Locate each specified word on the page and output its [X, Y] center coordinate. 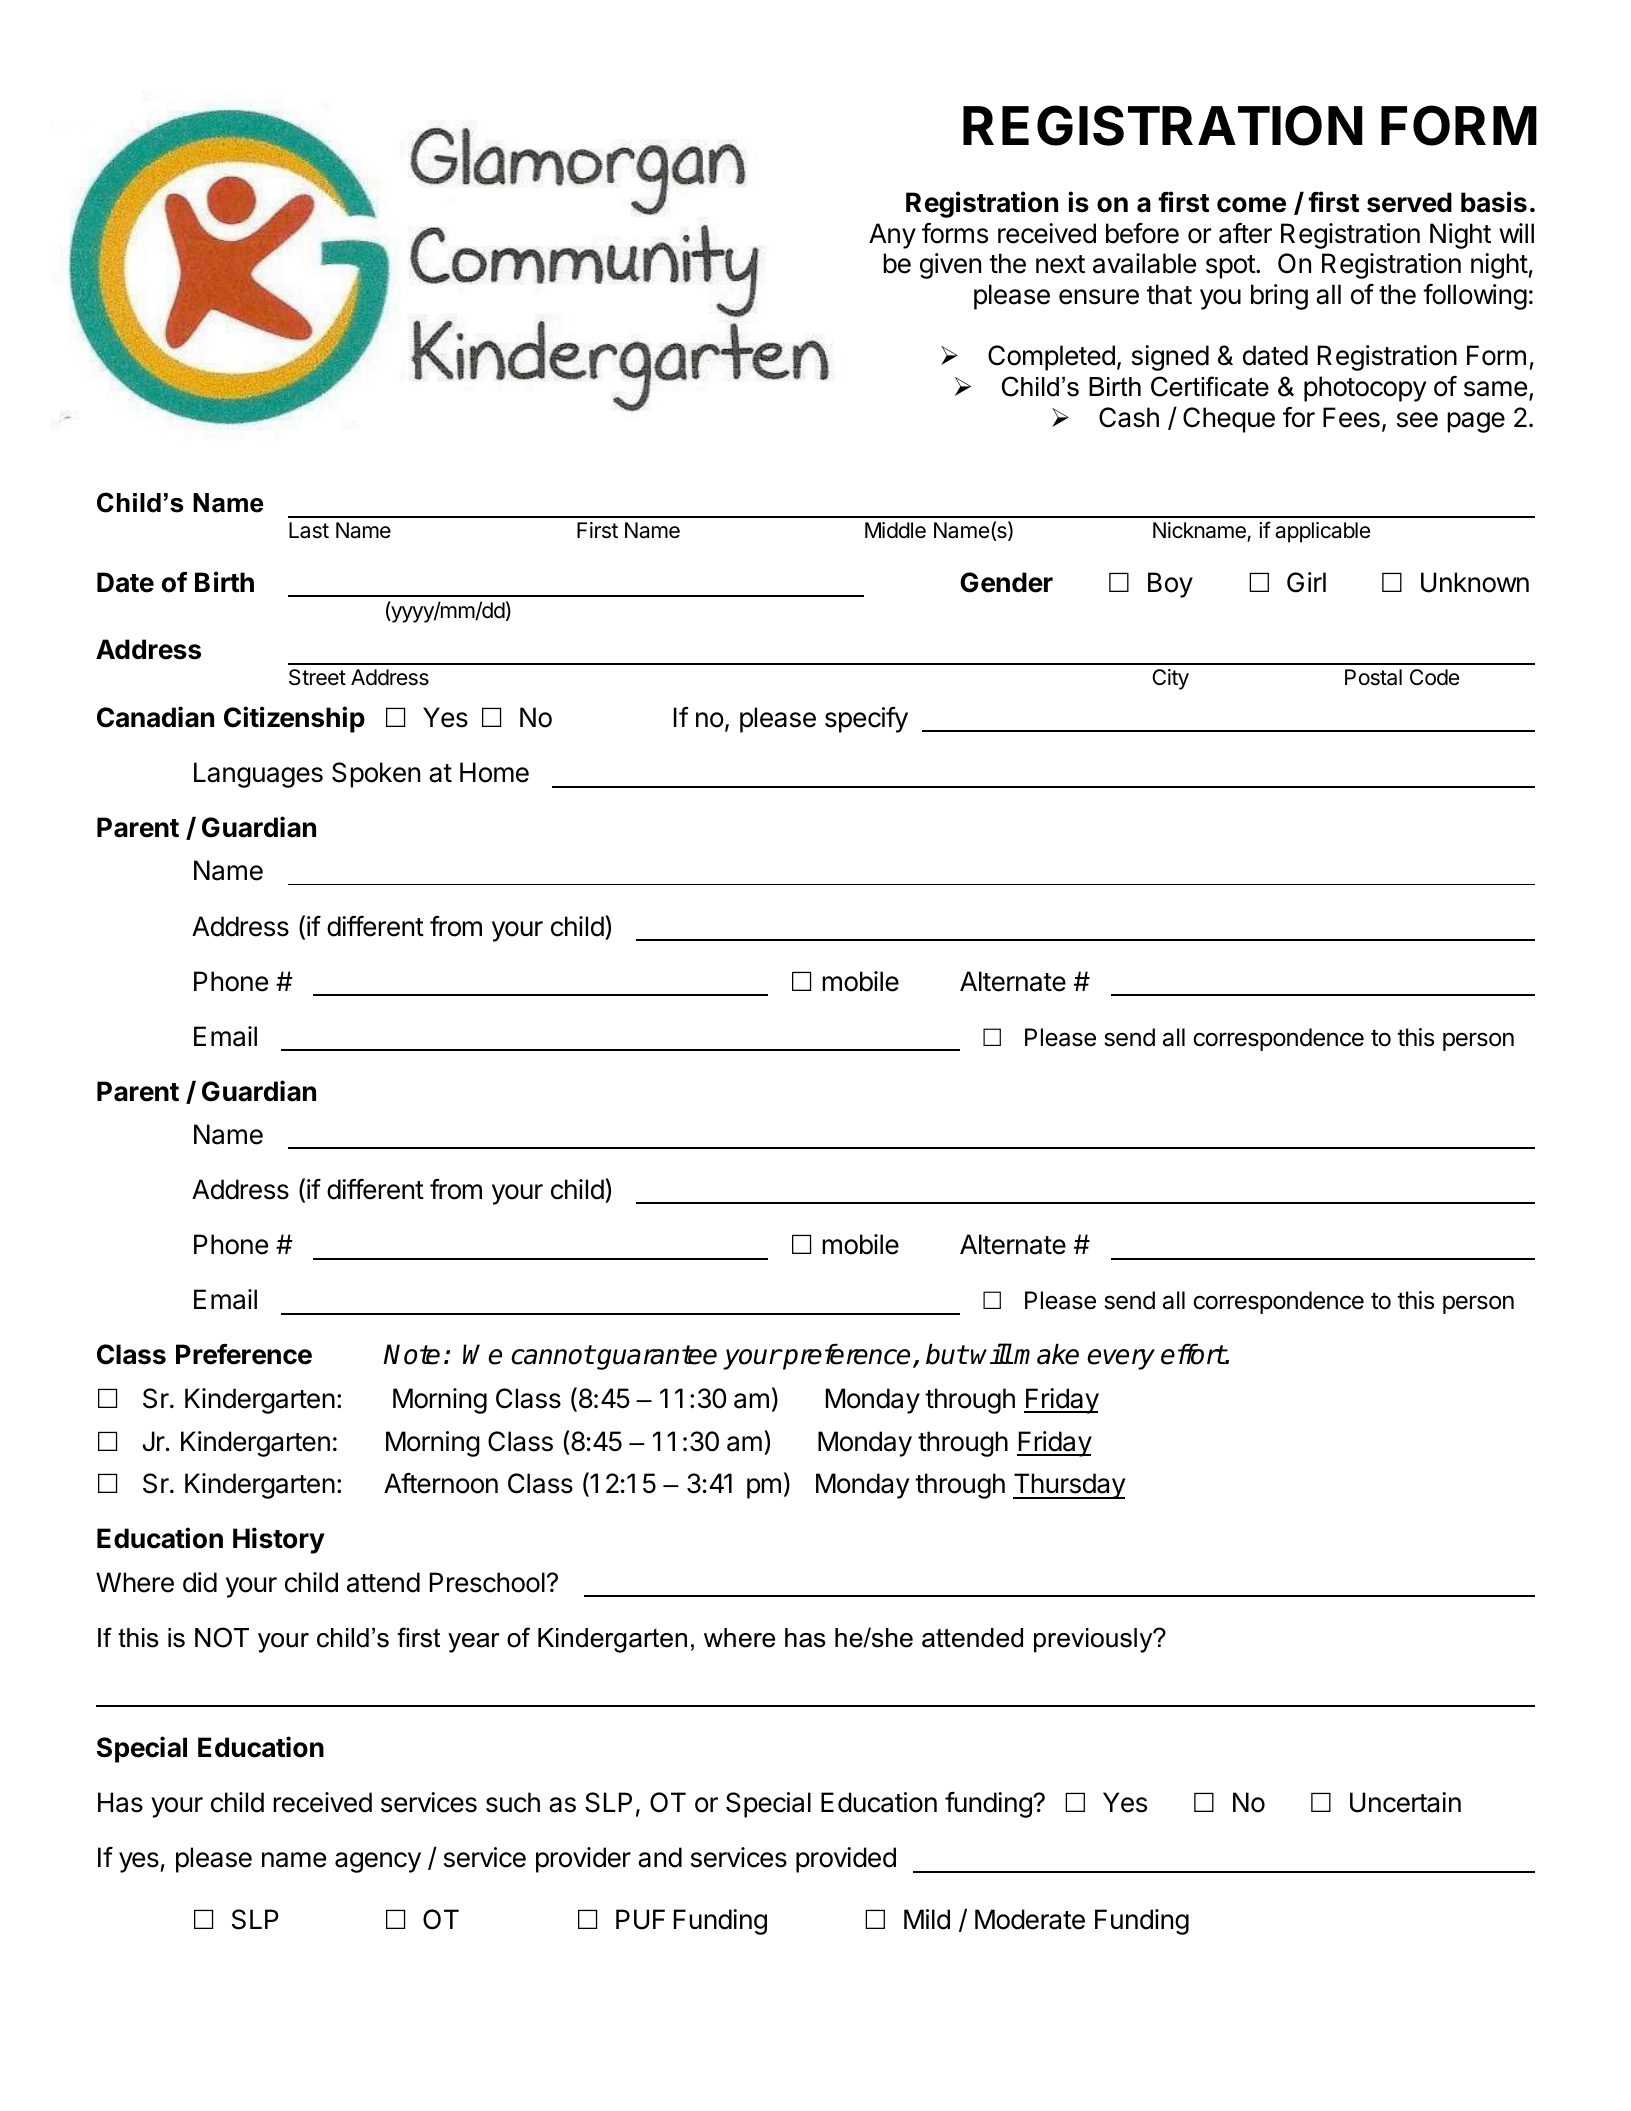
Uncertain [1405, 1802]
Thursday [1069, 1486]
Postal [1373, 677]
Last [309, 530]
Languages [258, 775]
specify [866, 720]
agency [378, 1862]
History [279, 1540]
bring [1279, 297]
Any [892, 236]
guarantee [656, 1357]
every [1121, 1359]
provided [846, 1860]
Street [317, 677]
